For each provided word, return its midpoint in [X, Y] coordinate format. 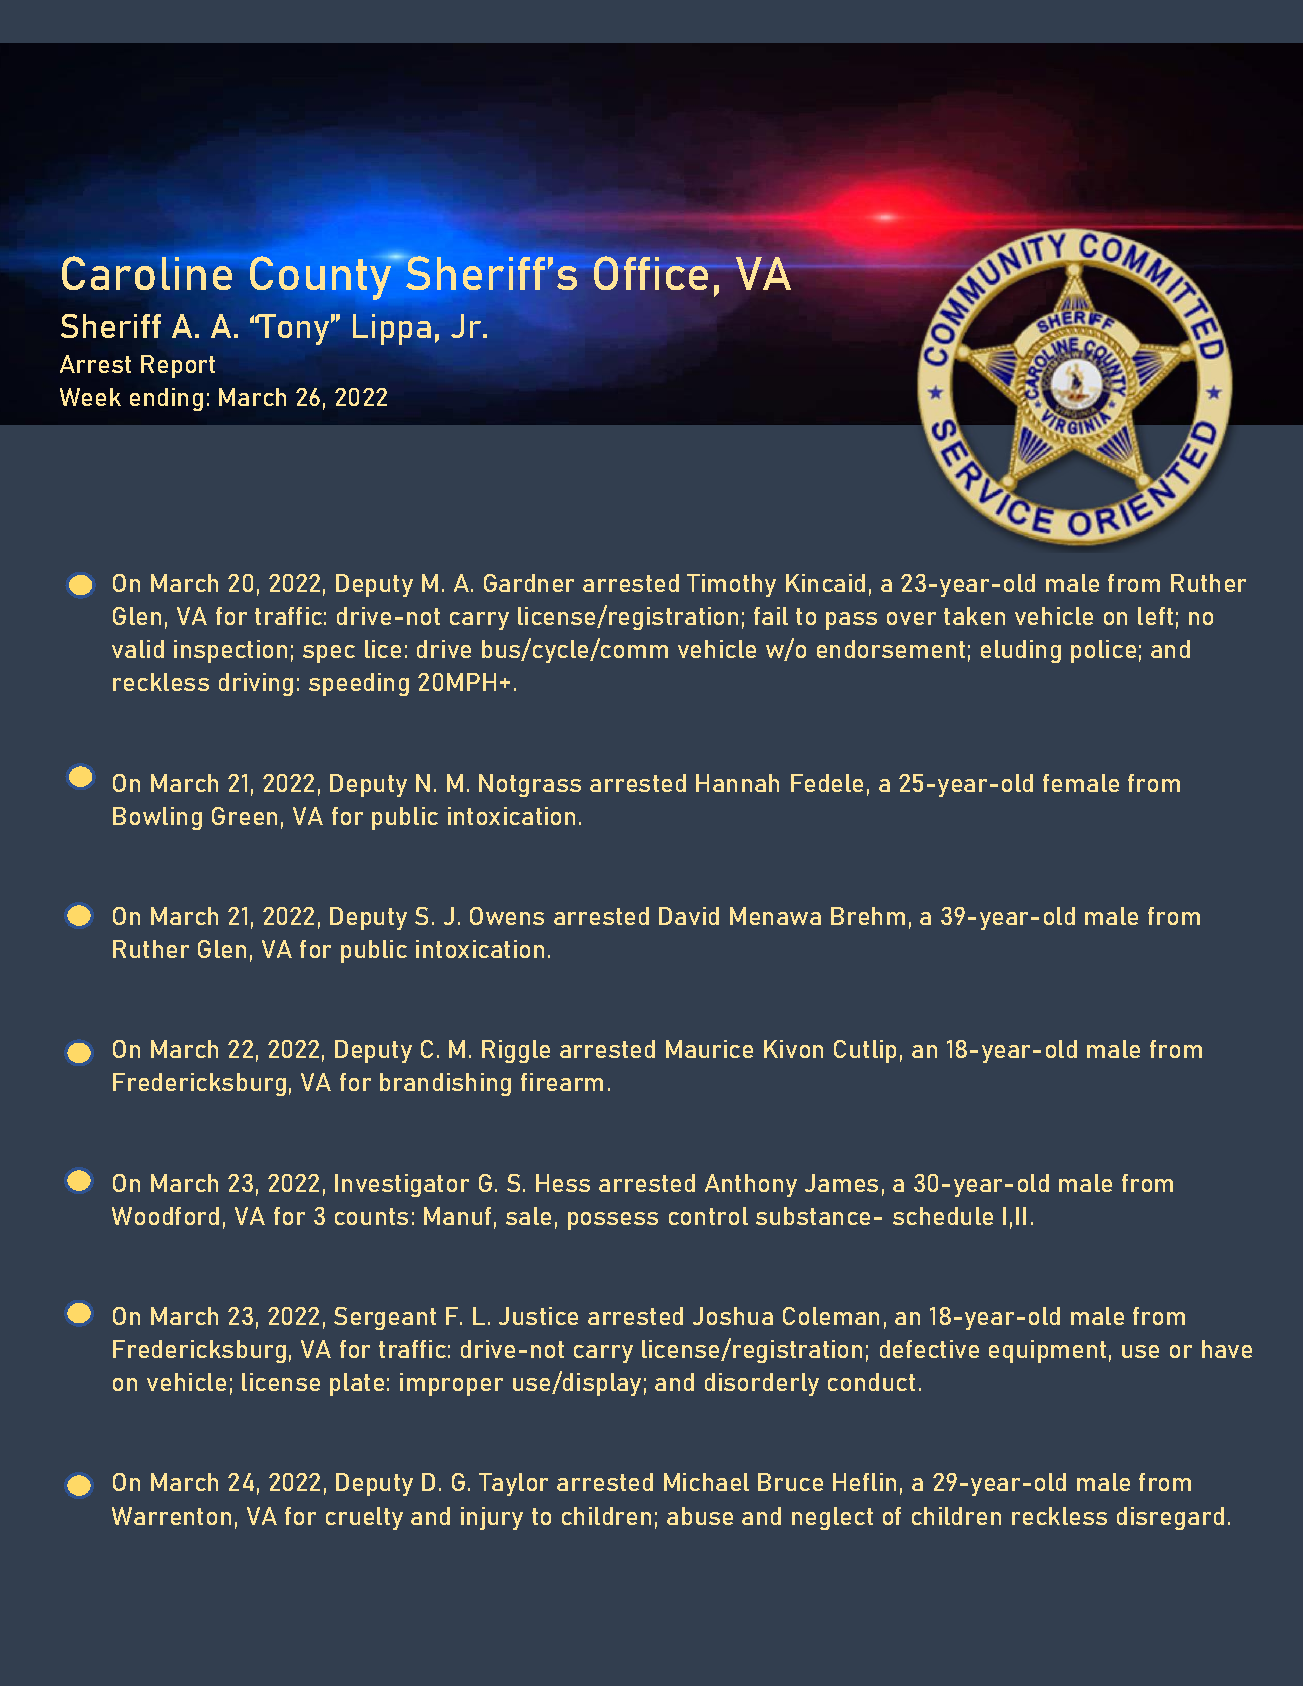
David [689, 916]
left [1155, 616]
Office [652, 273]
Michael [706, 1482]
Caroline [148, 272]
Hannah [737, 783]
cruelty [364, 1518]
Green [244, 816]
